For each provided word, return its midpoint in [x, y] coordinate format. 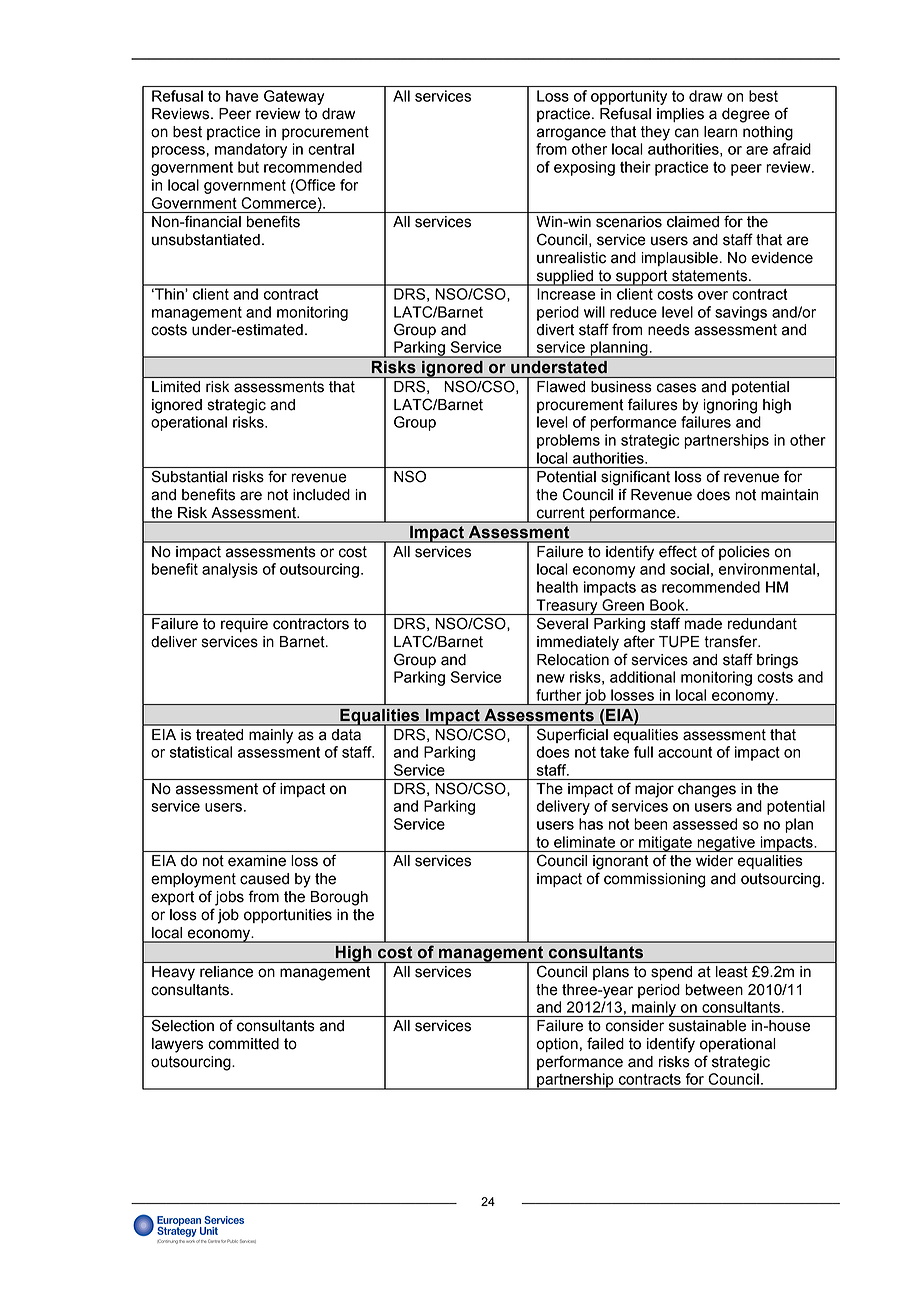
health [557, 587]
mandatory [251, 150]
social [689, 569]
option [557, 1045]
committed [243, 1044]
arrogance [571, 134]
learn [720, 132]
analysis [230, 570]
